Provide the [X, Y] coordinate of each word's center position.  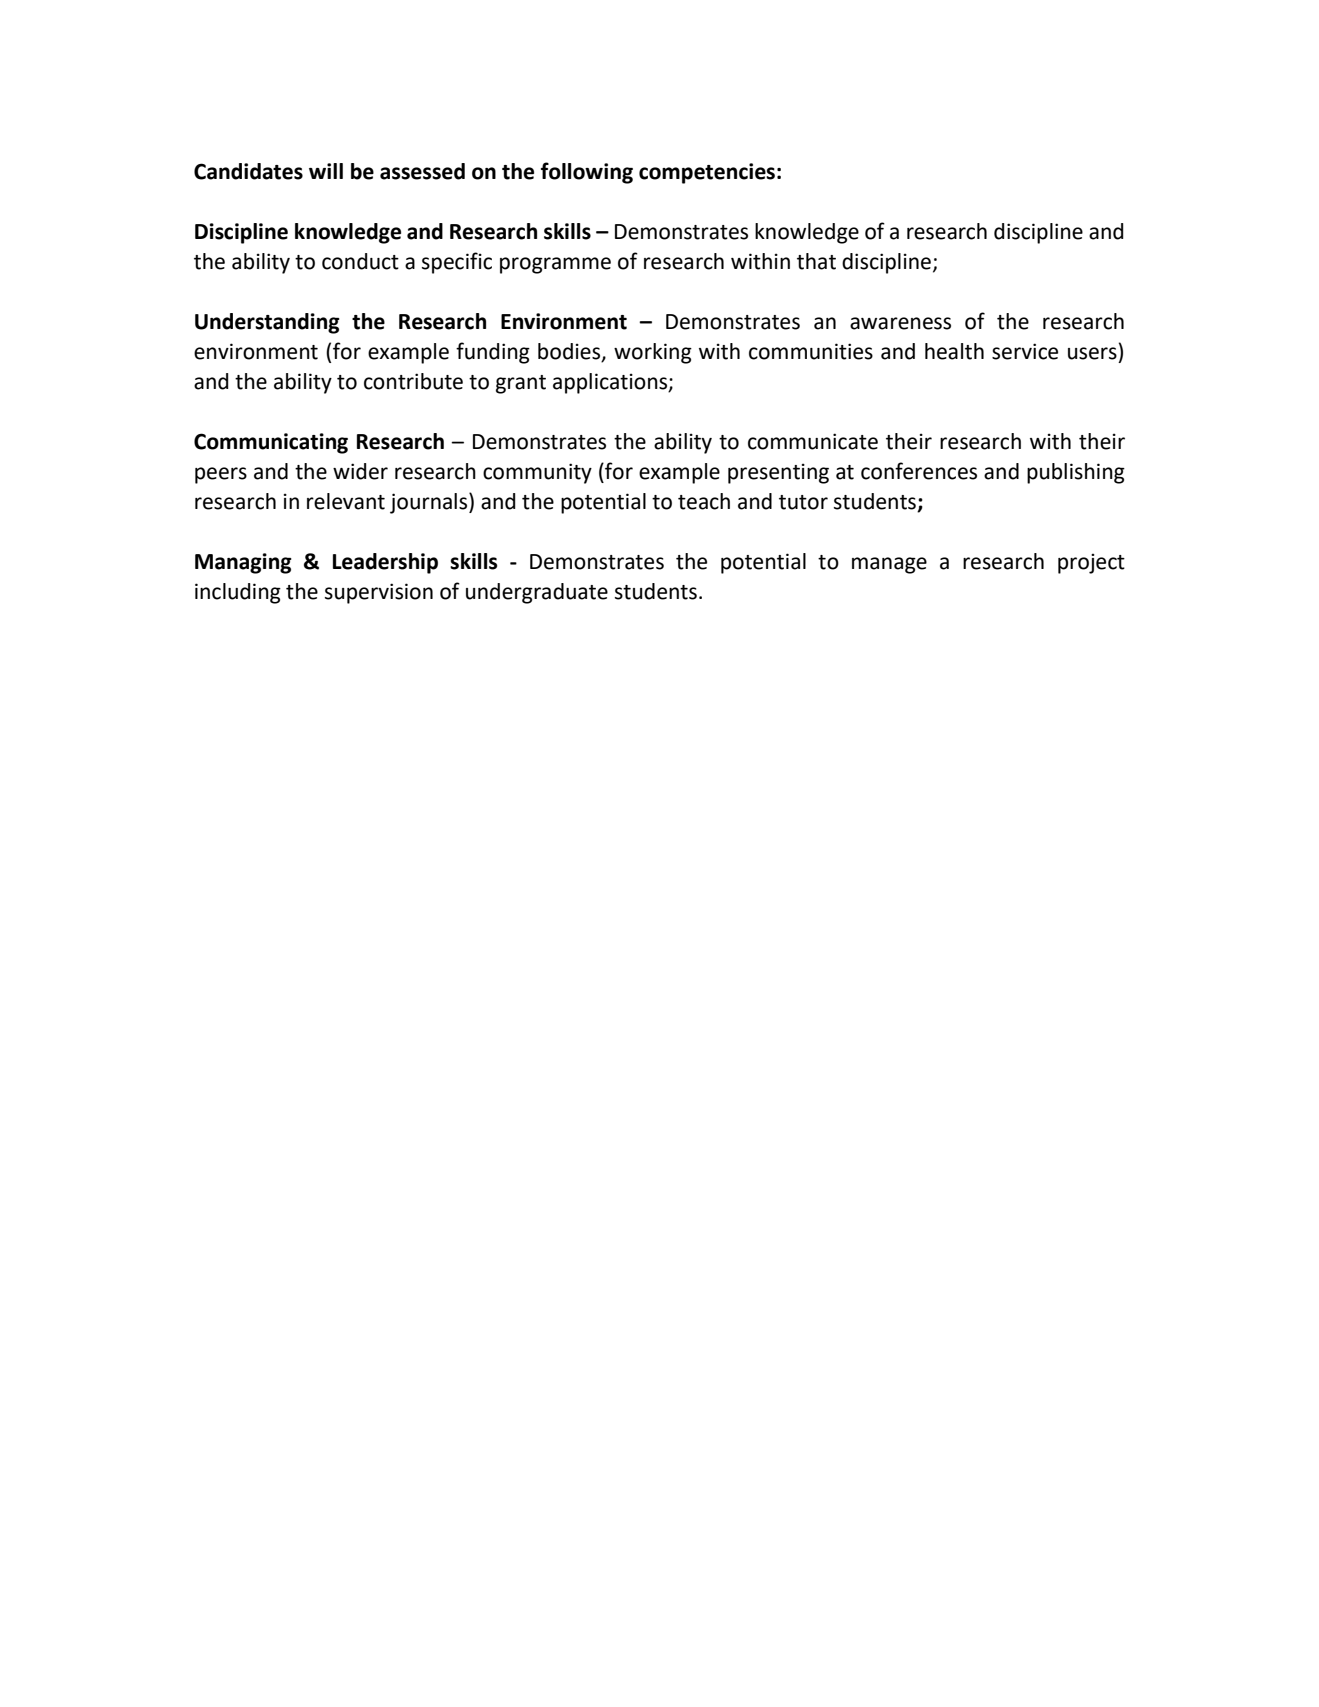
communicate [813, 441]
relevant [346, 501]
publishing [1076, 473]
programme [555, 265]
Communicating [271, 443]
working [653, 353]
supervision [379, 593]
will [326, 171]
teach [704, 501]
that [816, 261]
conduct [360, 261]
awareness [900, 323]
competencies [707, 173]
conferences [919, 471]
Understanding [267, 323]
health [954, 351]
